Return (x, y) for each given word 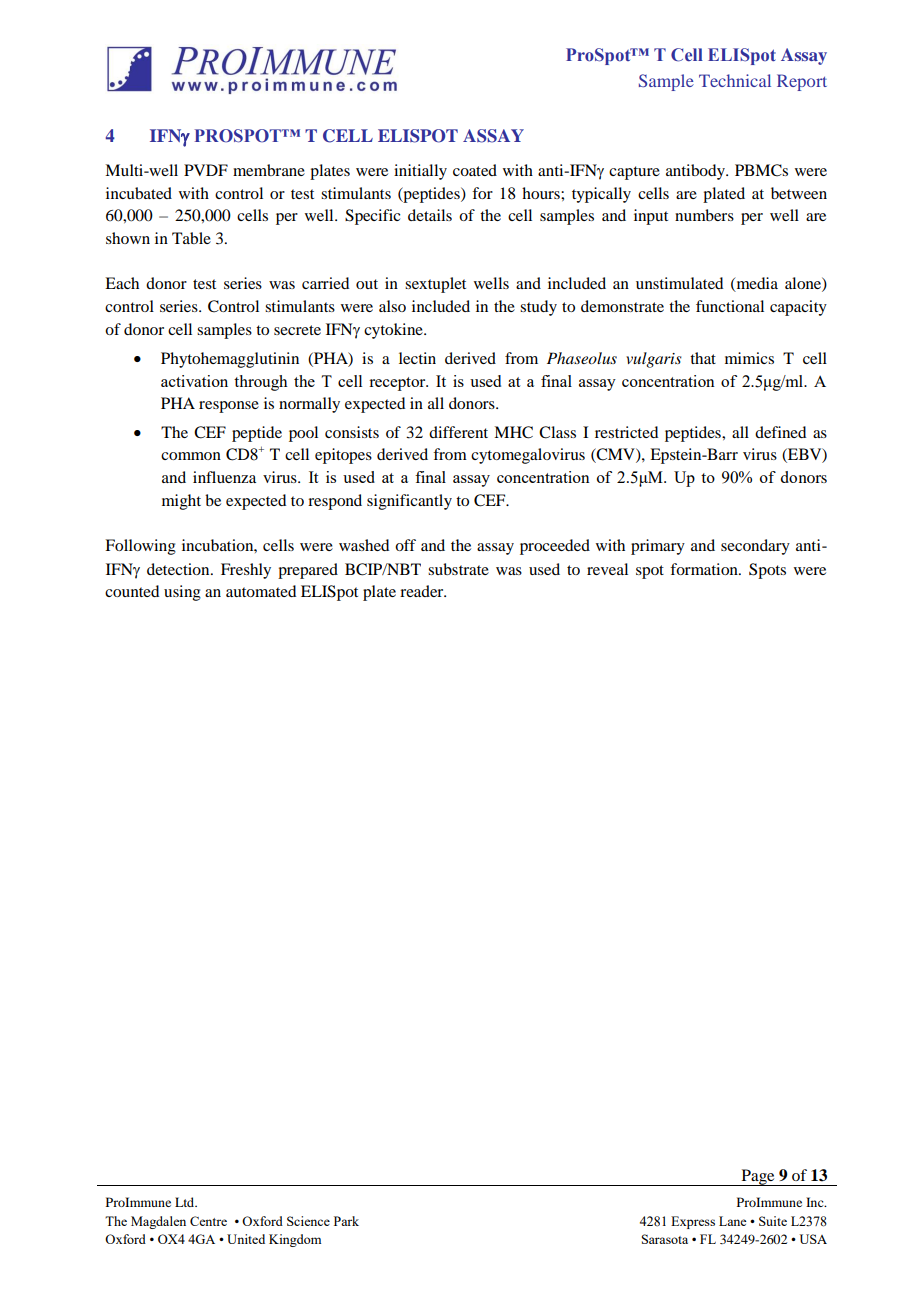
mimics (749, 358)
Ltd (186, 1202)
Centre (208, 1221)
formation (705, 569)
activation (194, 381)
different (458, 432)
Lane (732, 1221)
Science (308, 1221)
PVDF (206, 170)
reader (423, 591)
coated (475, 170)
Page (758, 1177)
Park (346, 1221)
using (182, 593)
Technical (735, 80)
